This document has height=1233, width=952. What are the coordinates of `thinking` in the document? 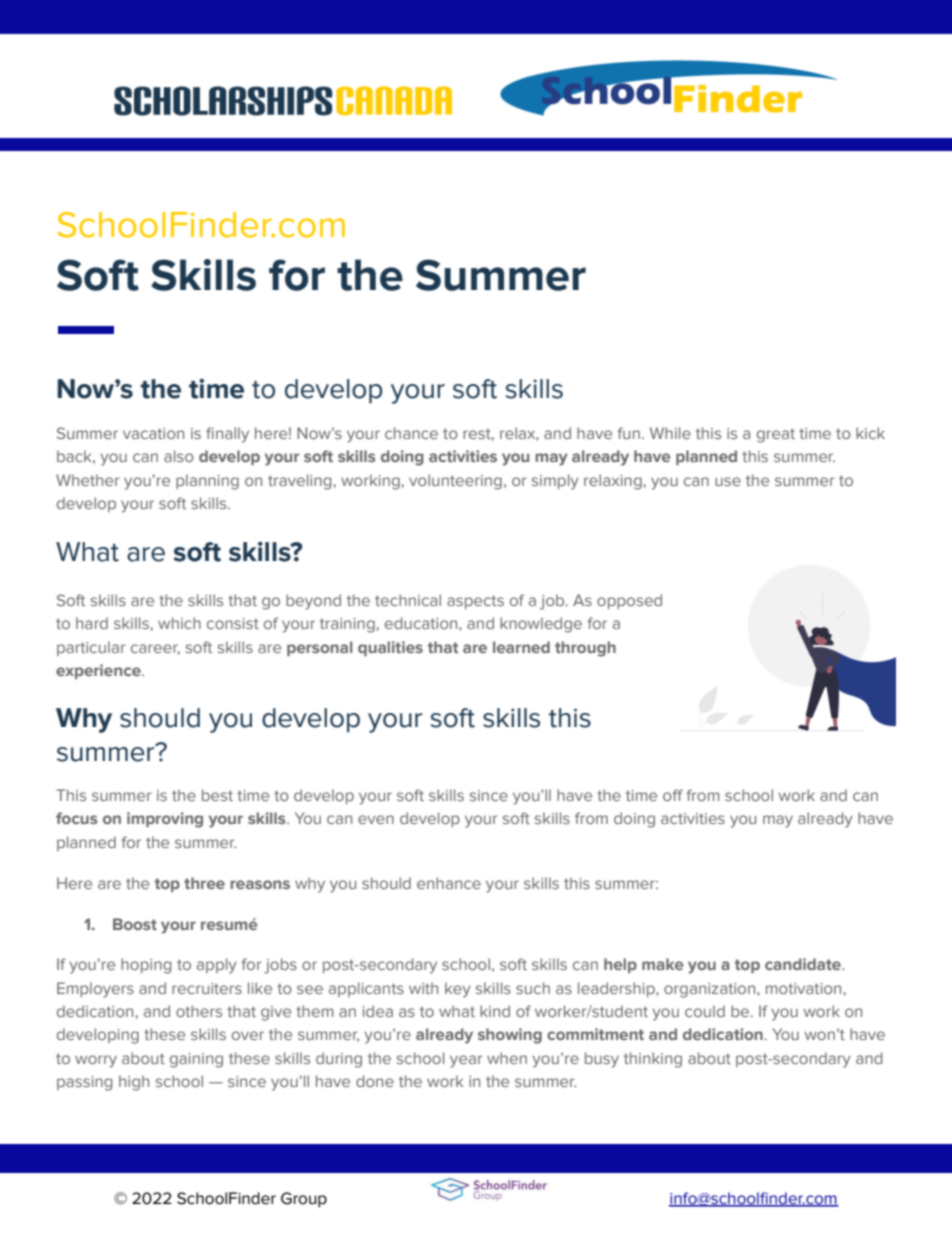 It's located at (653, 1060).
